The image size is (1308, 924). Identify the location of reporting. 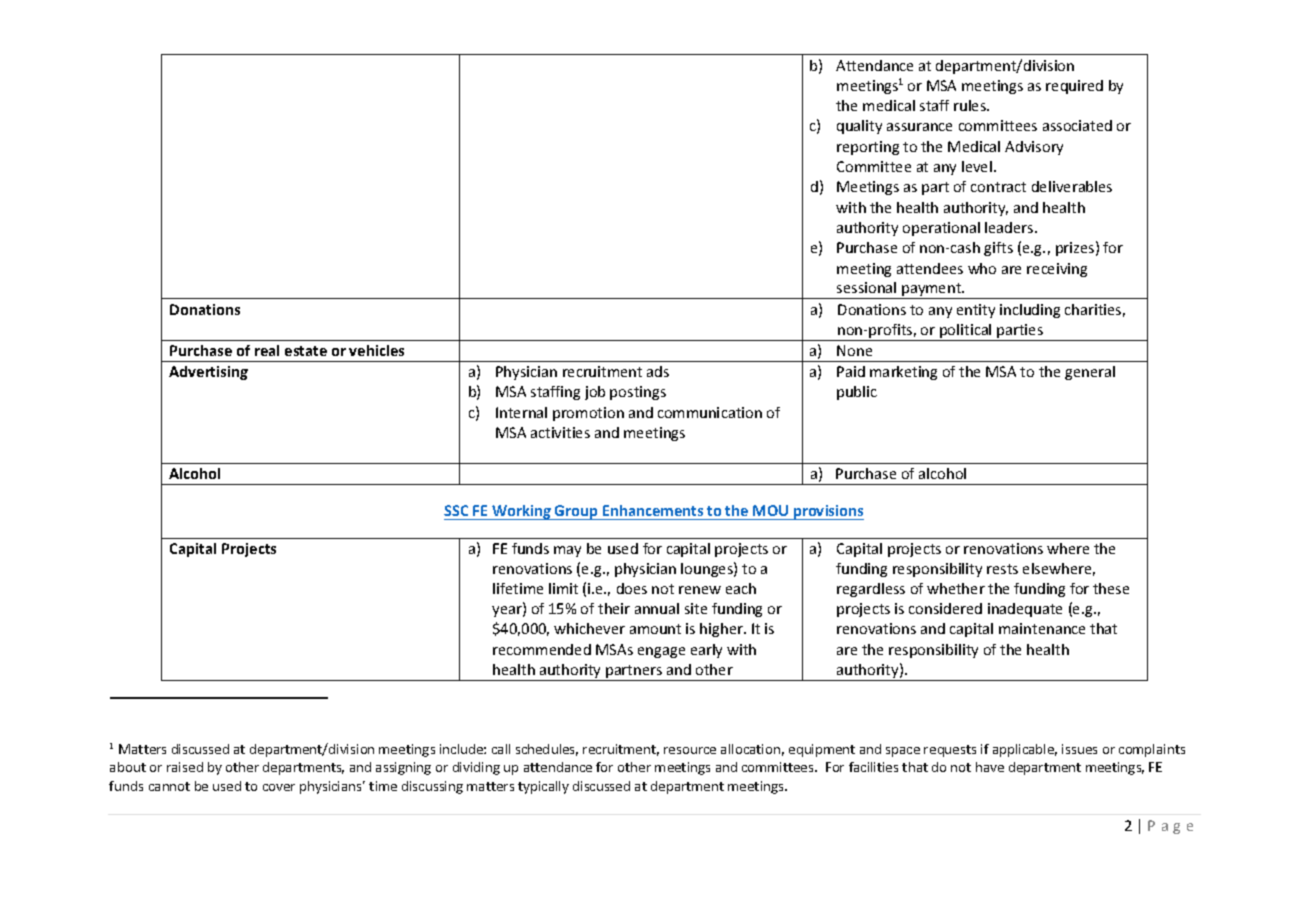
(868, 148).
